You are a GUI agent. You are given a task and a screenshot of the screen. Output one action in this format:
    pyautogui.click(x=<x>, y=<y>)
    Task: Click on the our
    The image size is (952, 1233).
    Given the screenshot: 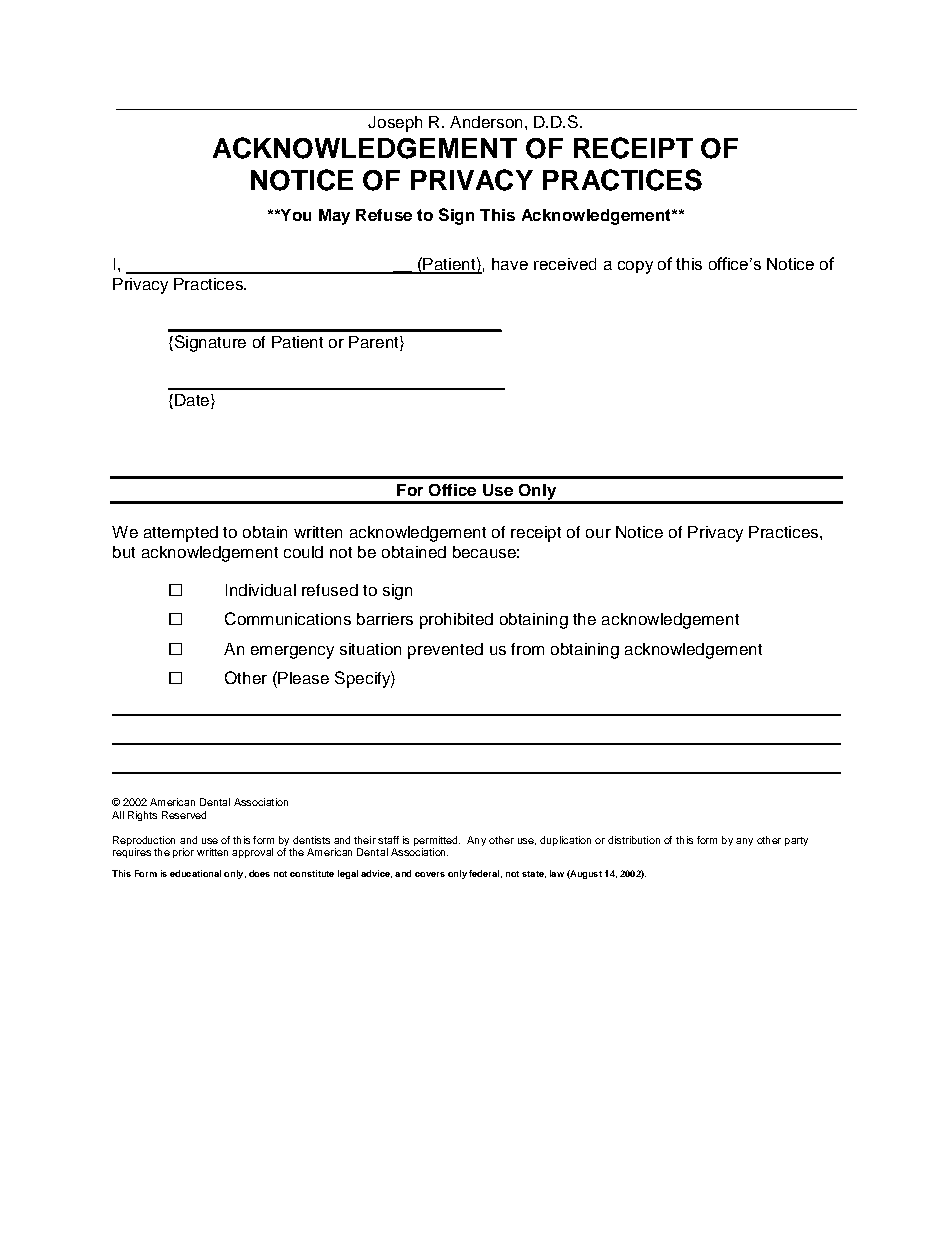 What is the action you would take?
    pyautogui.click(x=598, y=533)
